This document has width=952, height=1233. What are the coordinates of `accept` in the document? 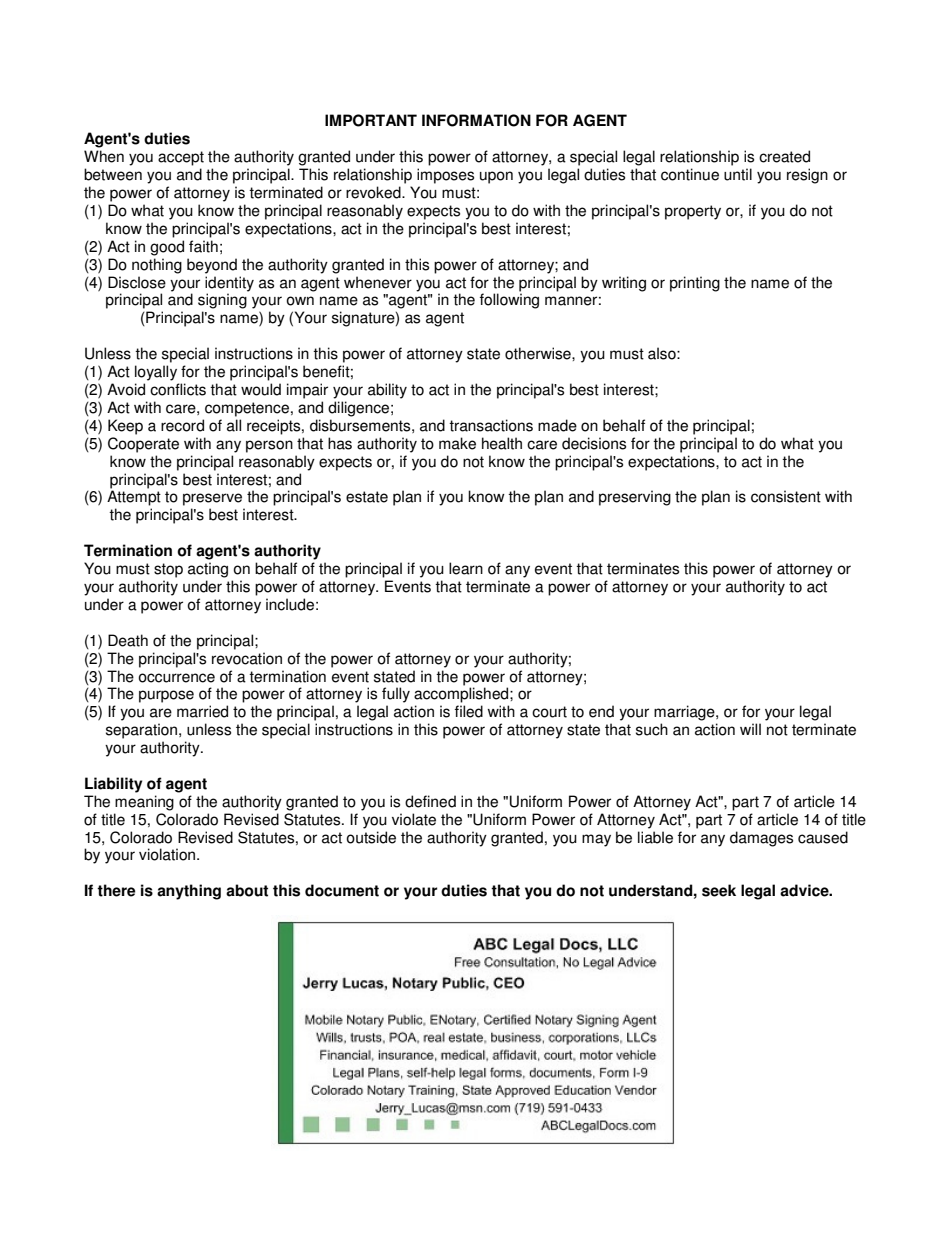 It's located at (181, 158).
